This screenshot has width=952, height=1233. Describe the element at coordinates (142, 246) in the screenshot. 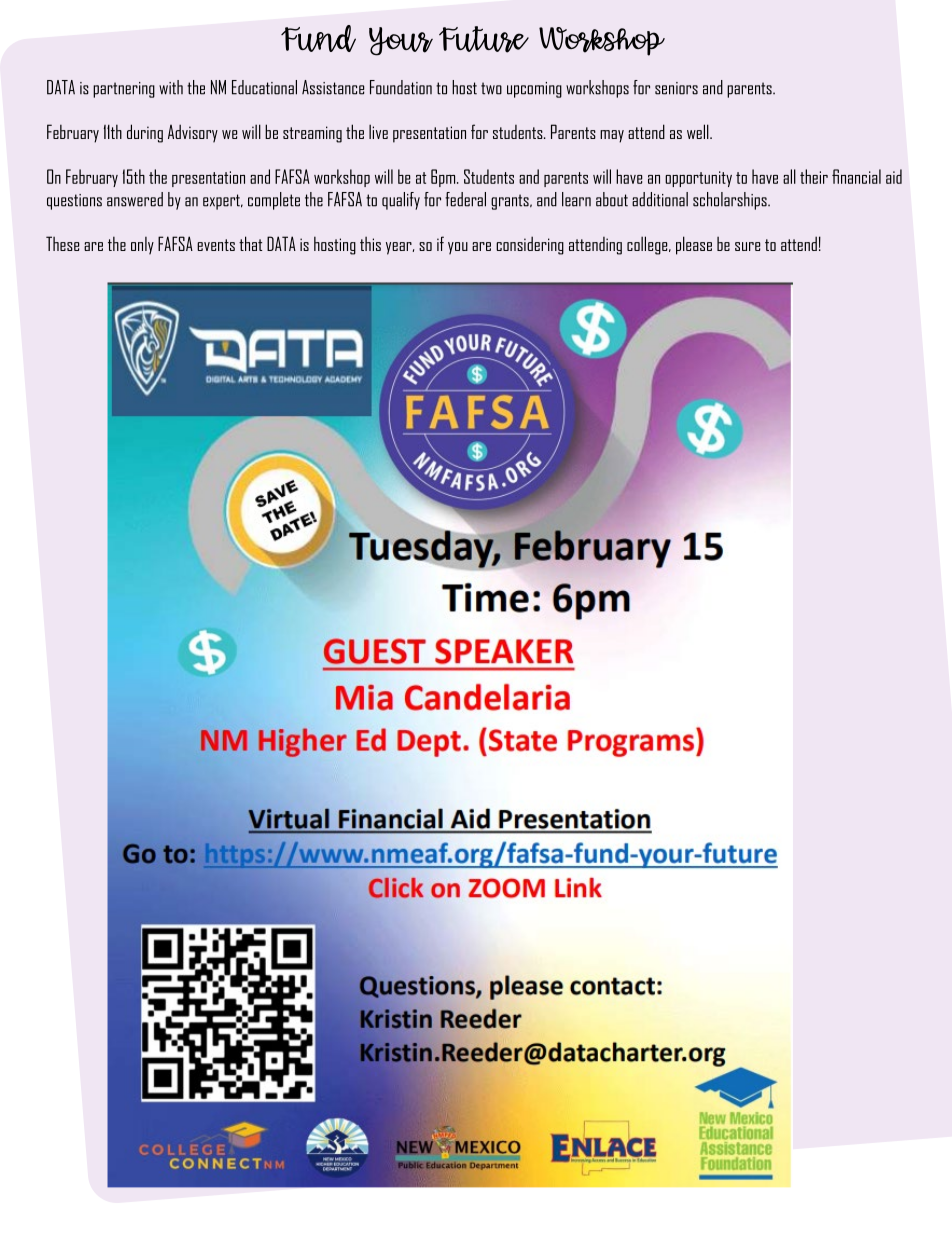

I see `only` at that location.
